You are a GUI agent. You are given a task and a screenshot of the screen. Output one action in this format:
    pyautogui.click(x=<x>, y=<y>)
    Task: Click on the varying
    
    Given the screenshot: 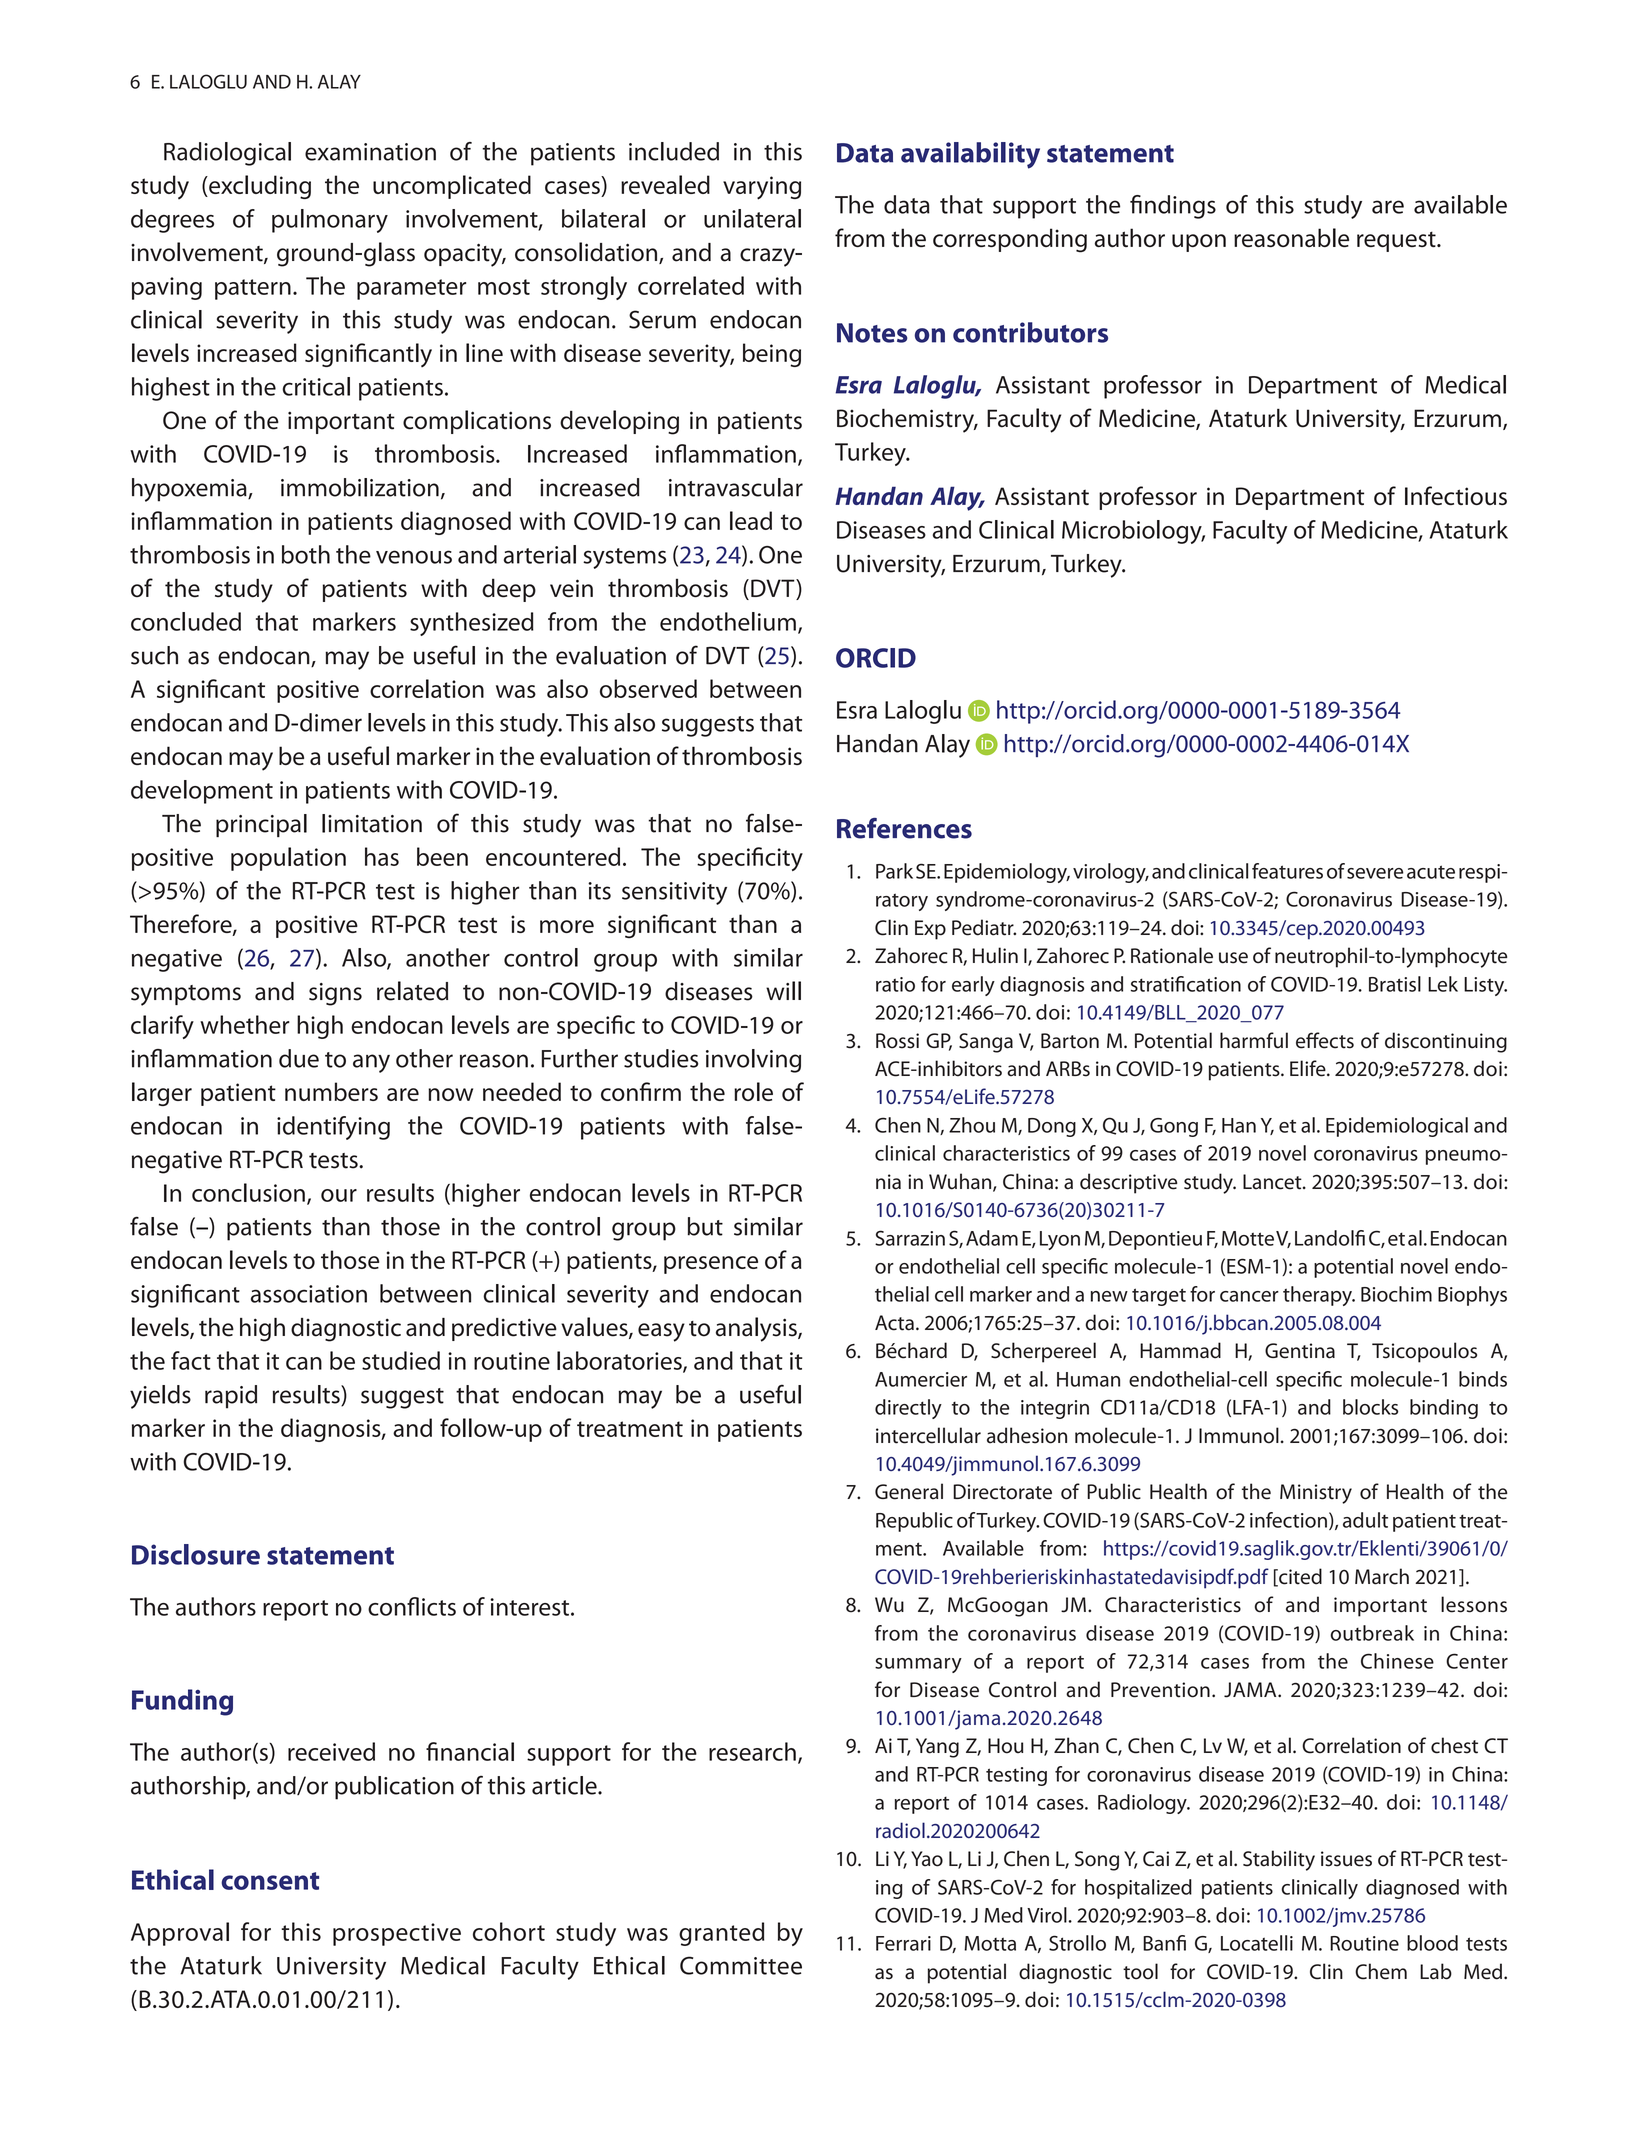 What is the action you would take?
    pyautogui.click(x=762, y=188)
